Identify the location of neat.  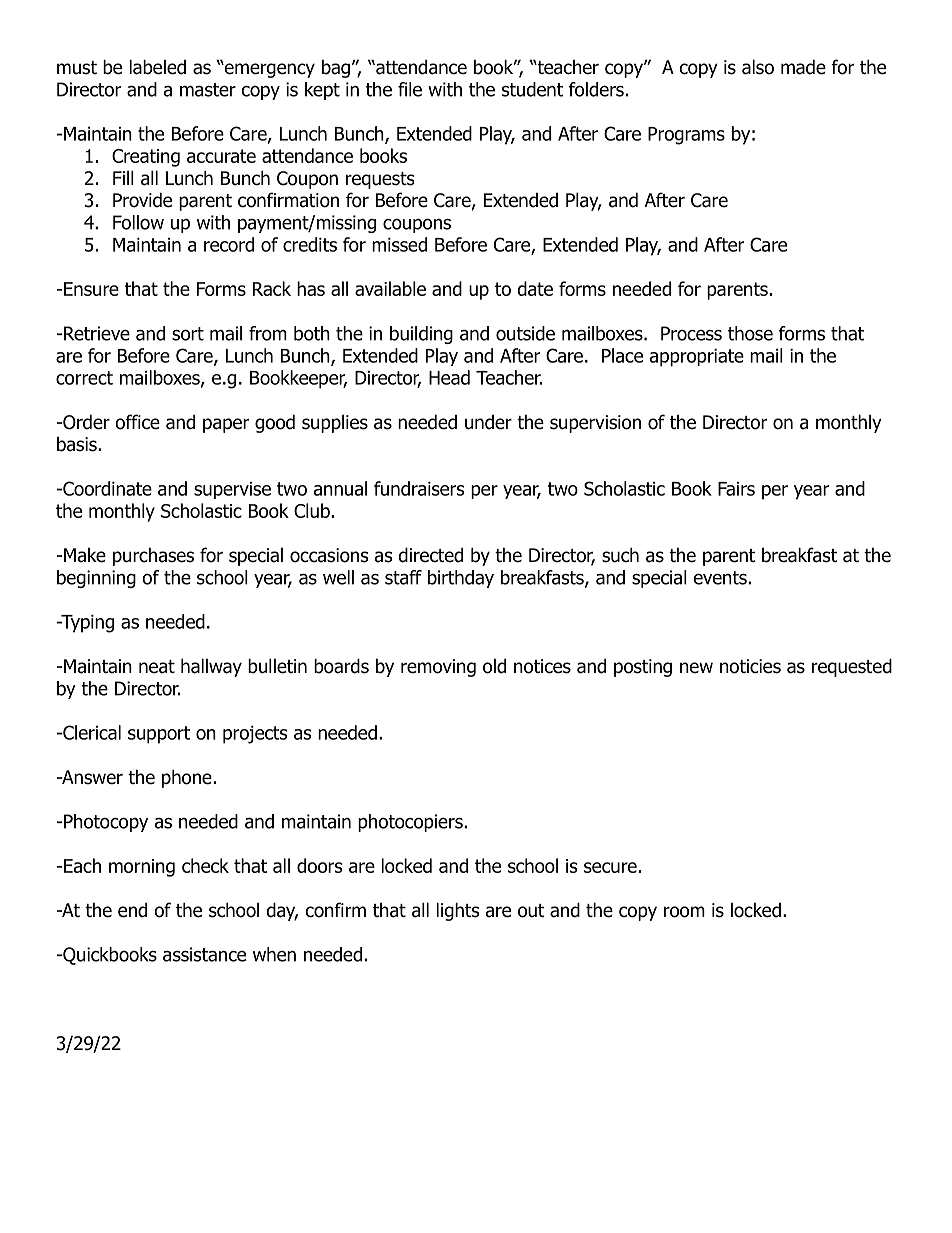
(157, 667).
